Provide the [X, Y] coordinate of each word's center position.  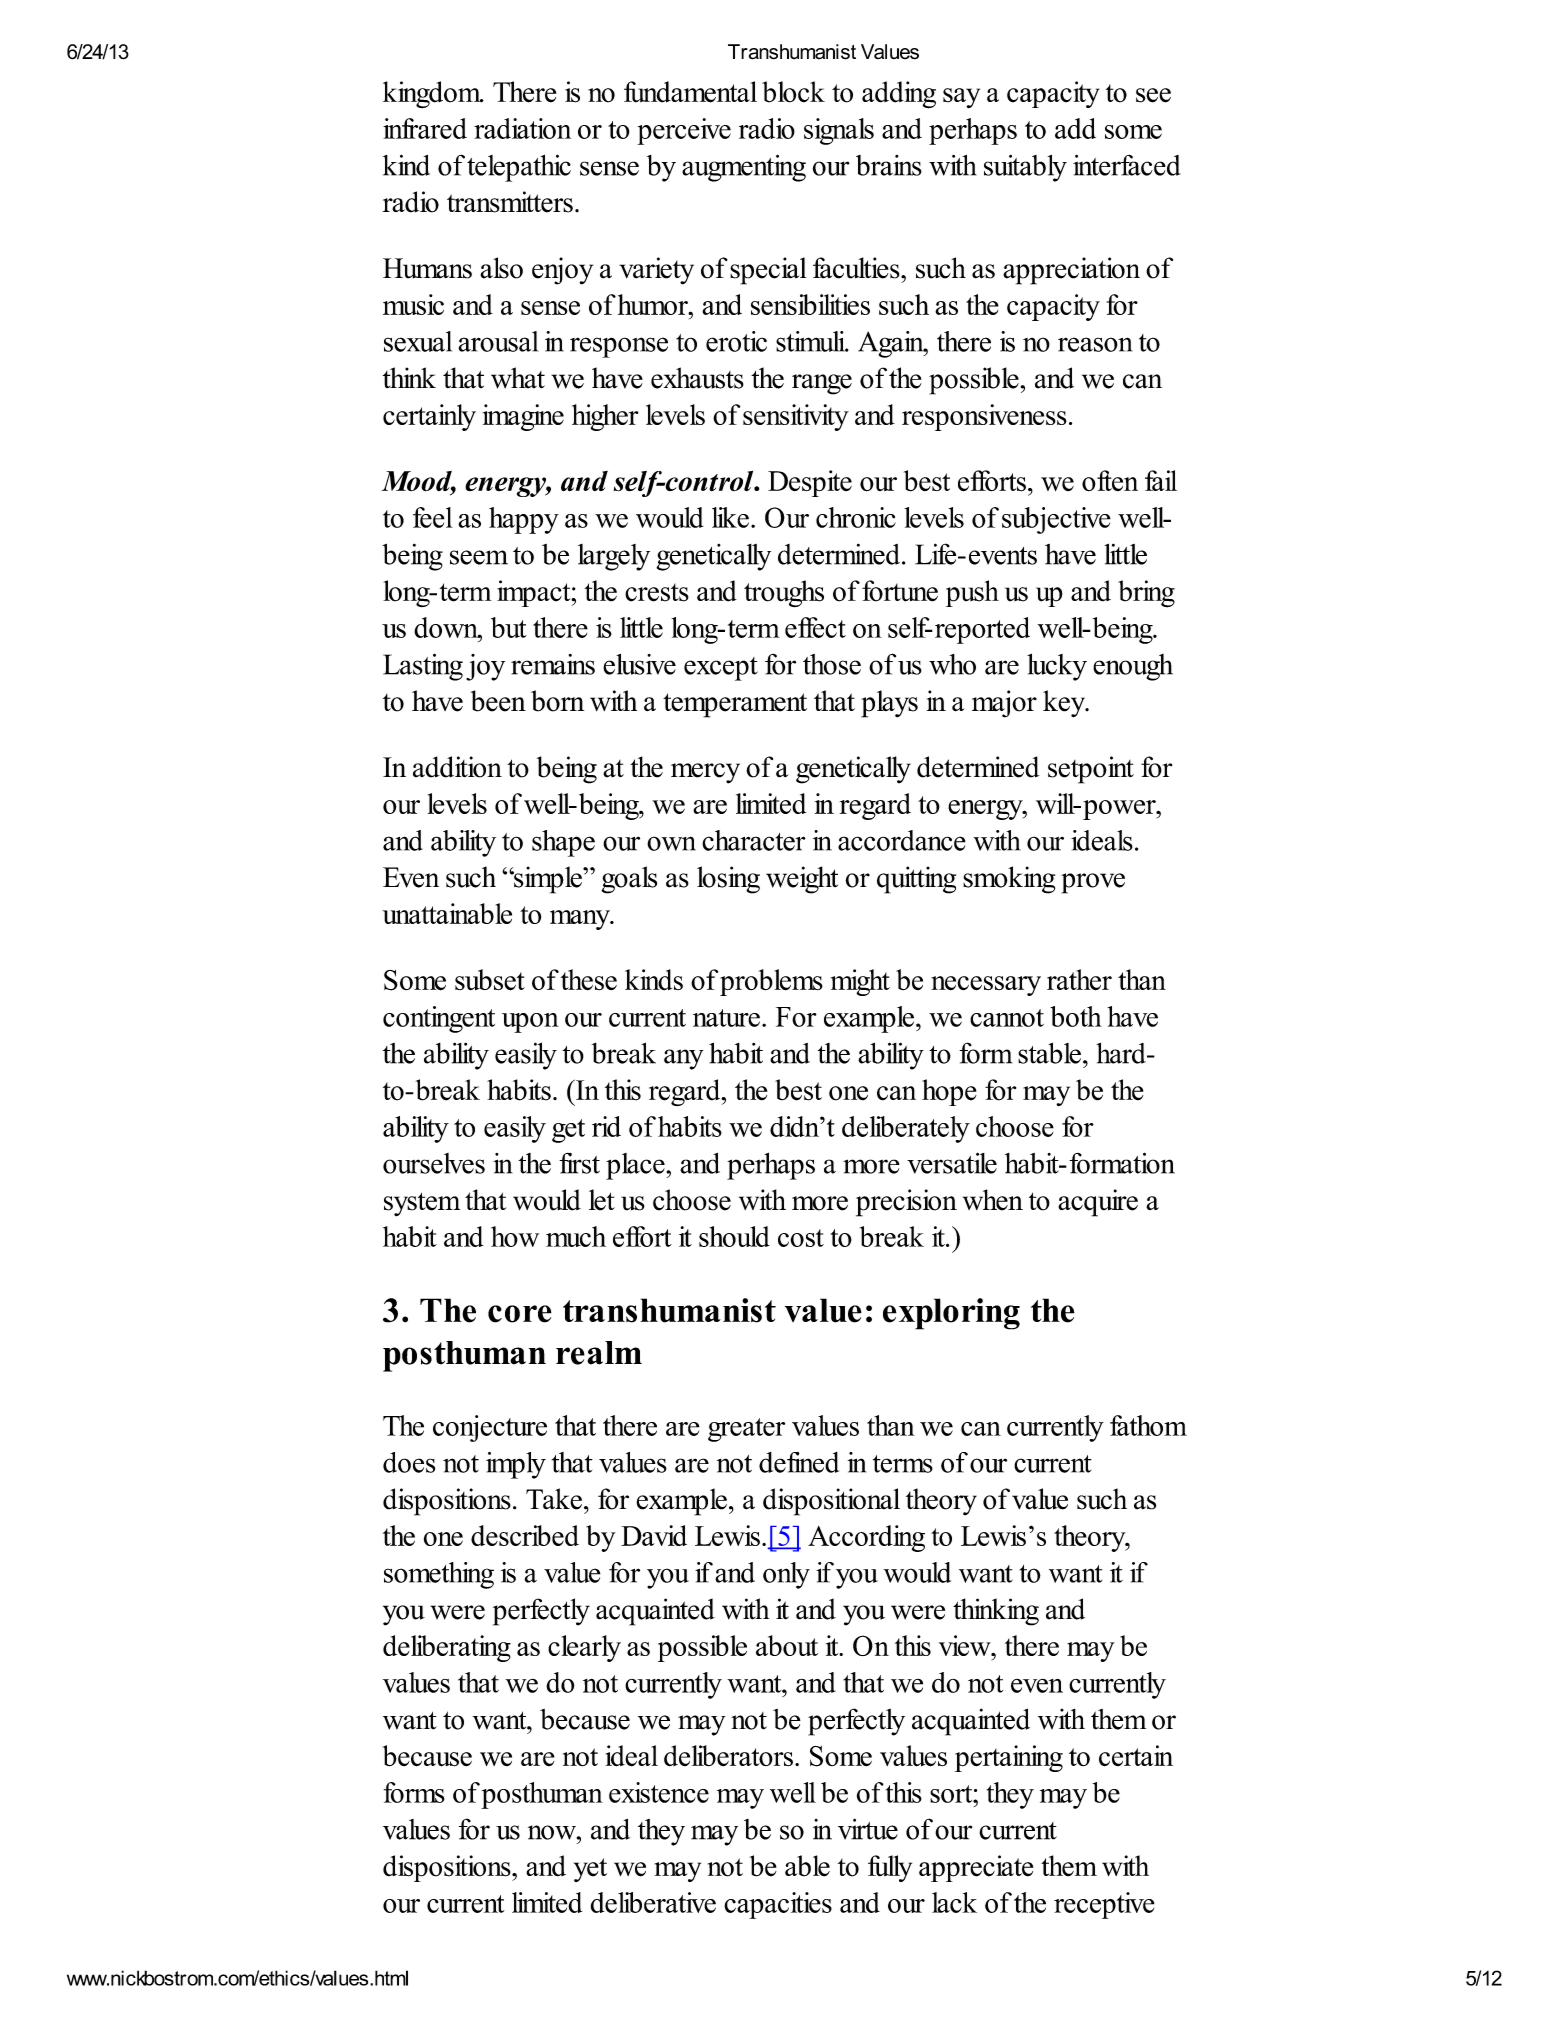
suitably [1025, 168]
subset [490, 980]
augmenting [744, 168]
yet [590, 1870]
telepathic [519, 168]
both [1076, 1016]
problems [771, 982]
